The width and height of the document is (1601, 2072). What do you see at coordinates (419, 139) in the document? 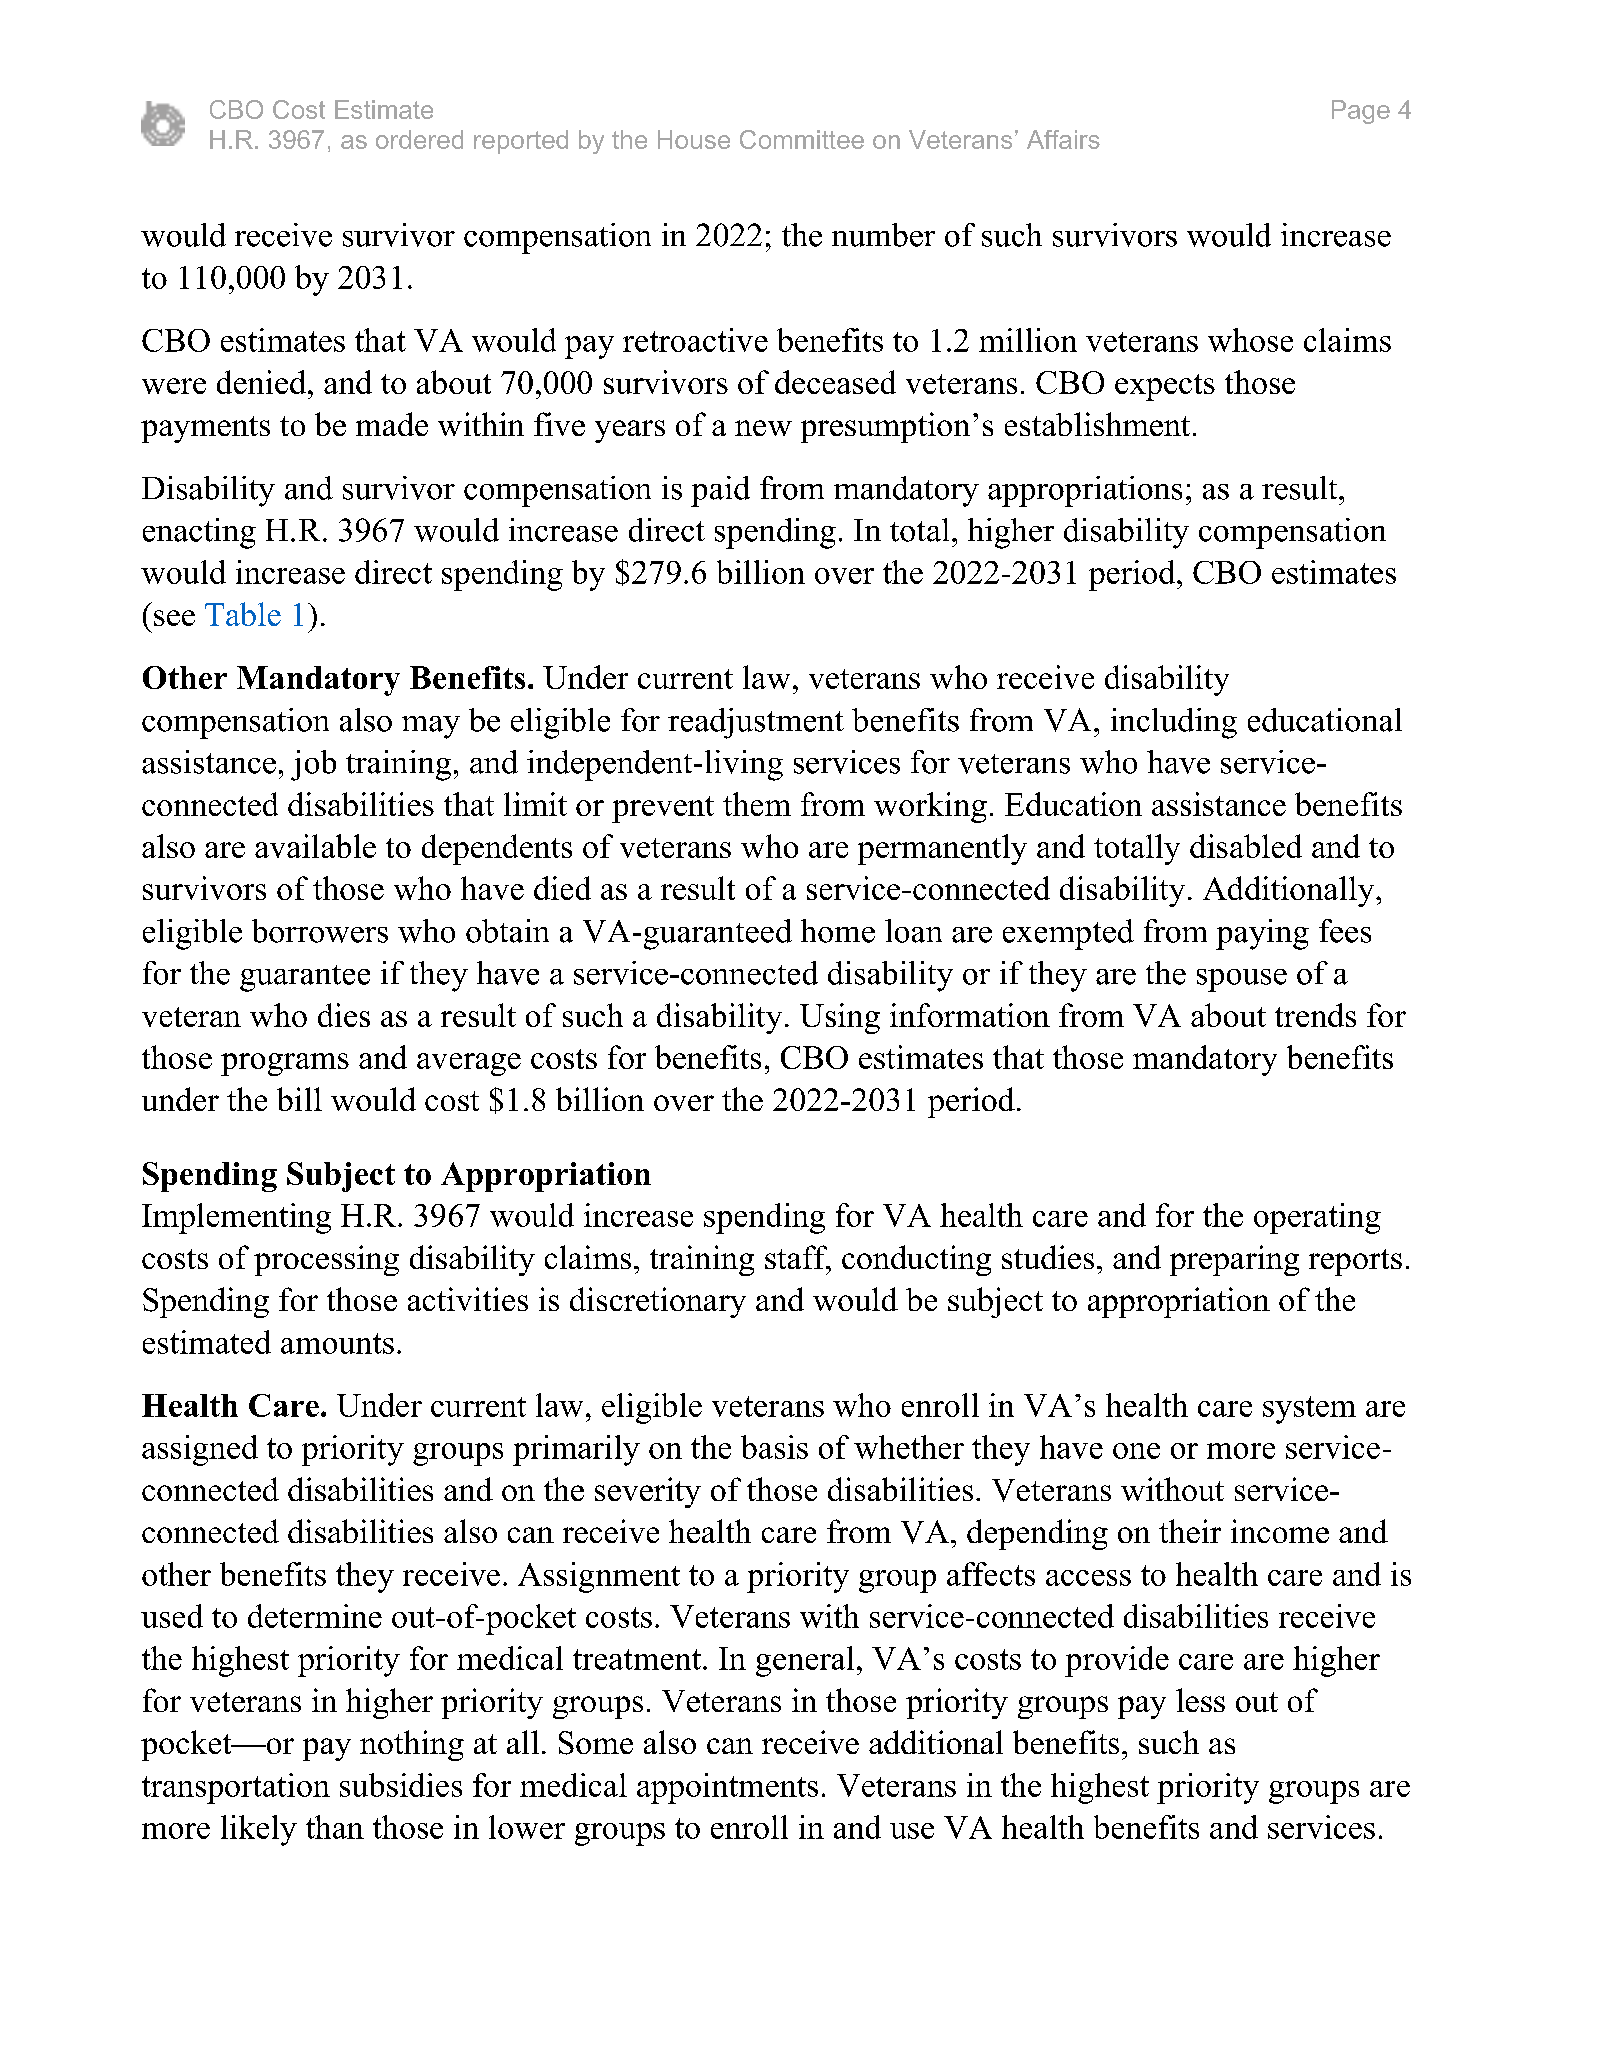
I see `ordered` at bounding box center [419, 139].
